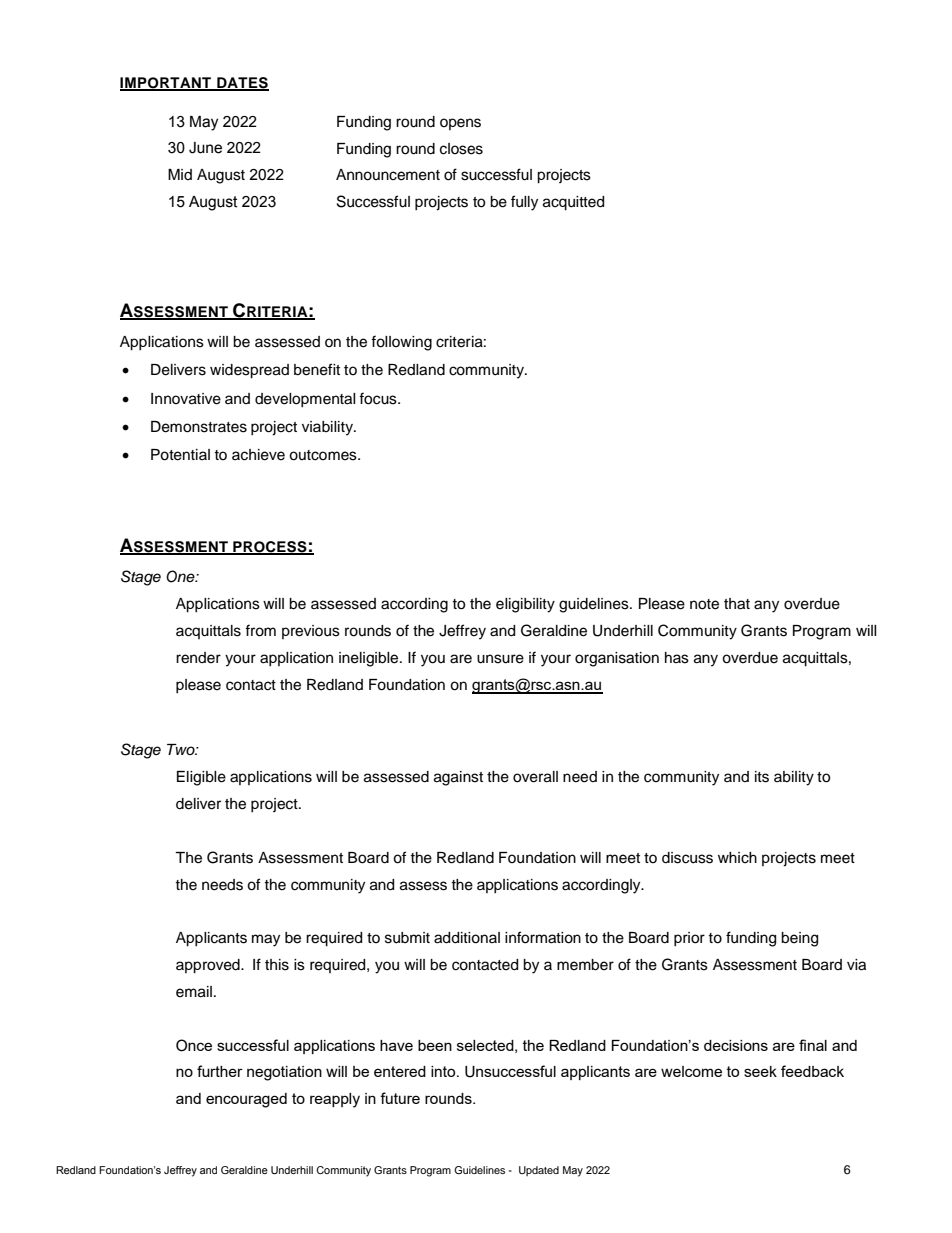  I want to click on that, so click(737, 604).
